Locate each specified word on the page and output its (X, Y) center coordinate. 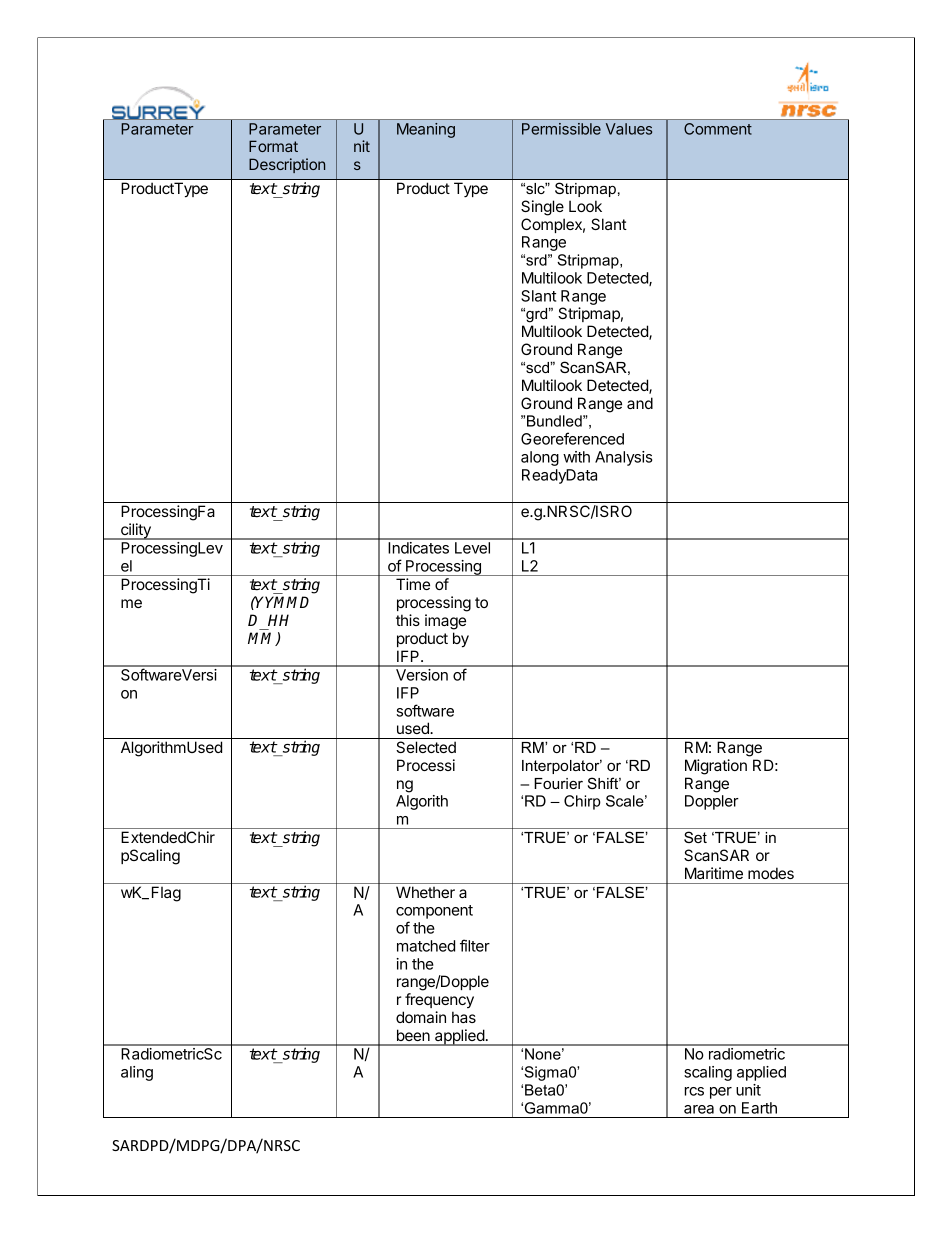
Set (695, 837)
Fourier (558, 783)
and (640, 403)
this (408, 620)
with (576, 457)
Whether (425, 892)
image (445, 622)
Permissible (561, 129)
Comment (718, 129)
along (540, 458)
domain (421, 1017)
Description (287, 165)
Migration (716, 767)
